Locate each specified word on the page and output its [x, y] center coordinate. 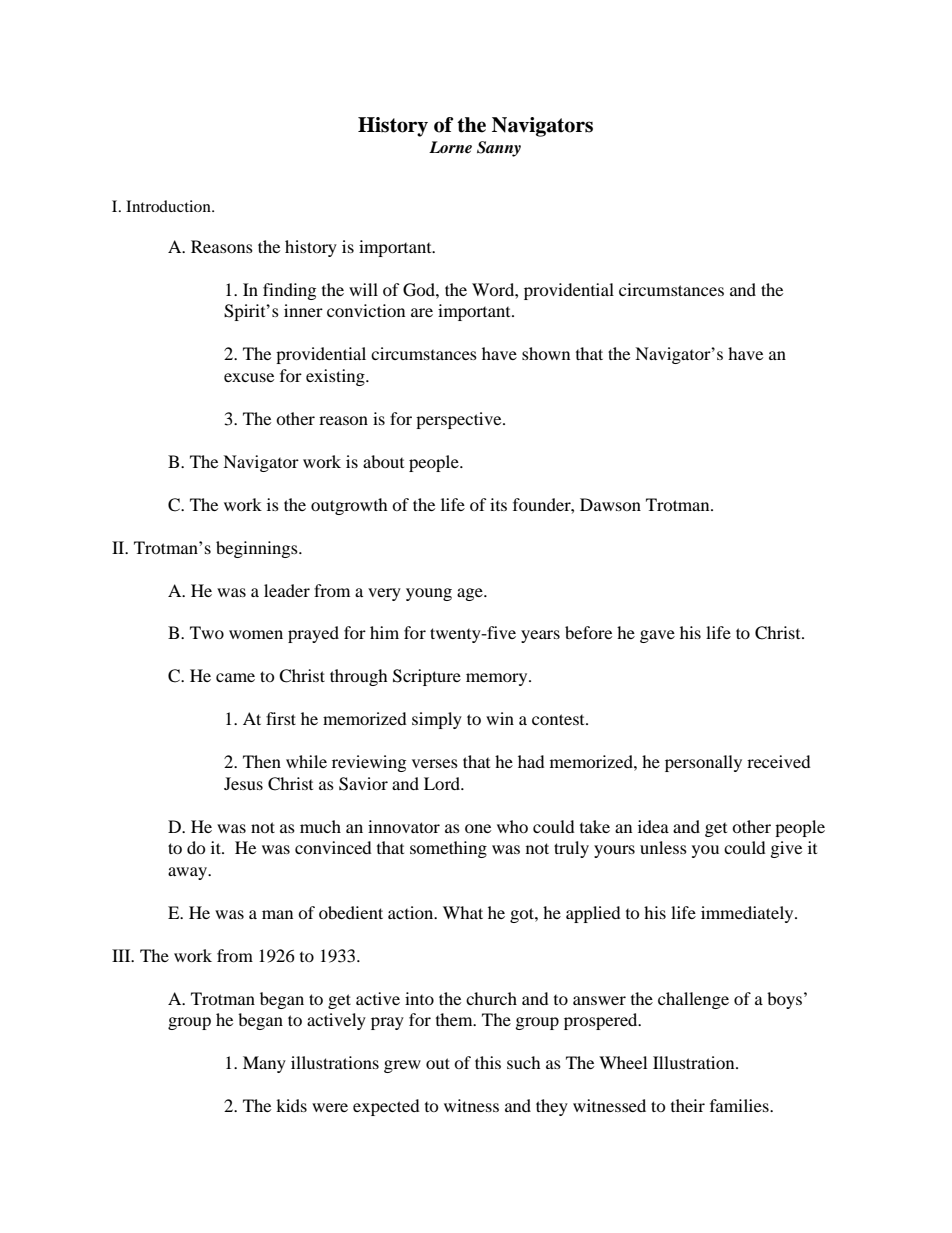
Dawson [610, 504]
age [471, 594]
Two [207, 632]
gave [657, 636]
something [448, 849]
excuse [249, 377]
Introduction [169, 206]
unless [663, 847]
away [188, 873]
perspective [460, 420]
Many [264, 1064]
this [488, 1062]
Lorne [450, 147]
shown [546, 353]
